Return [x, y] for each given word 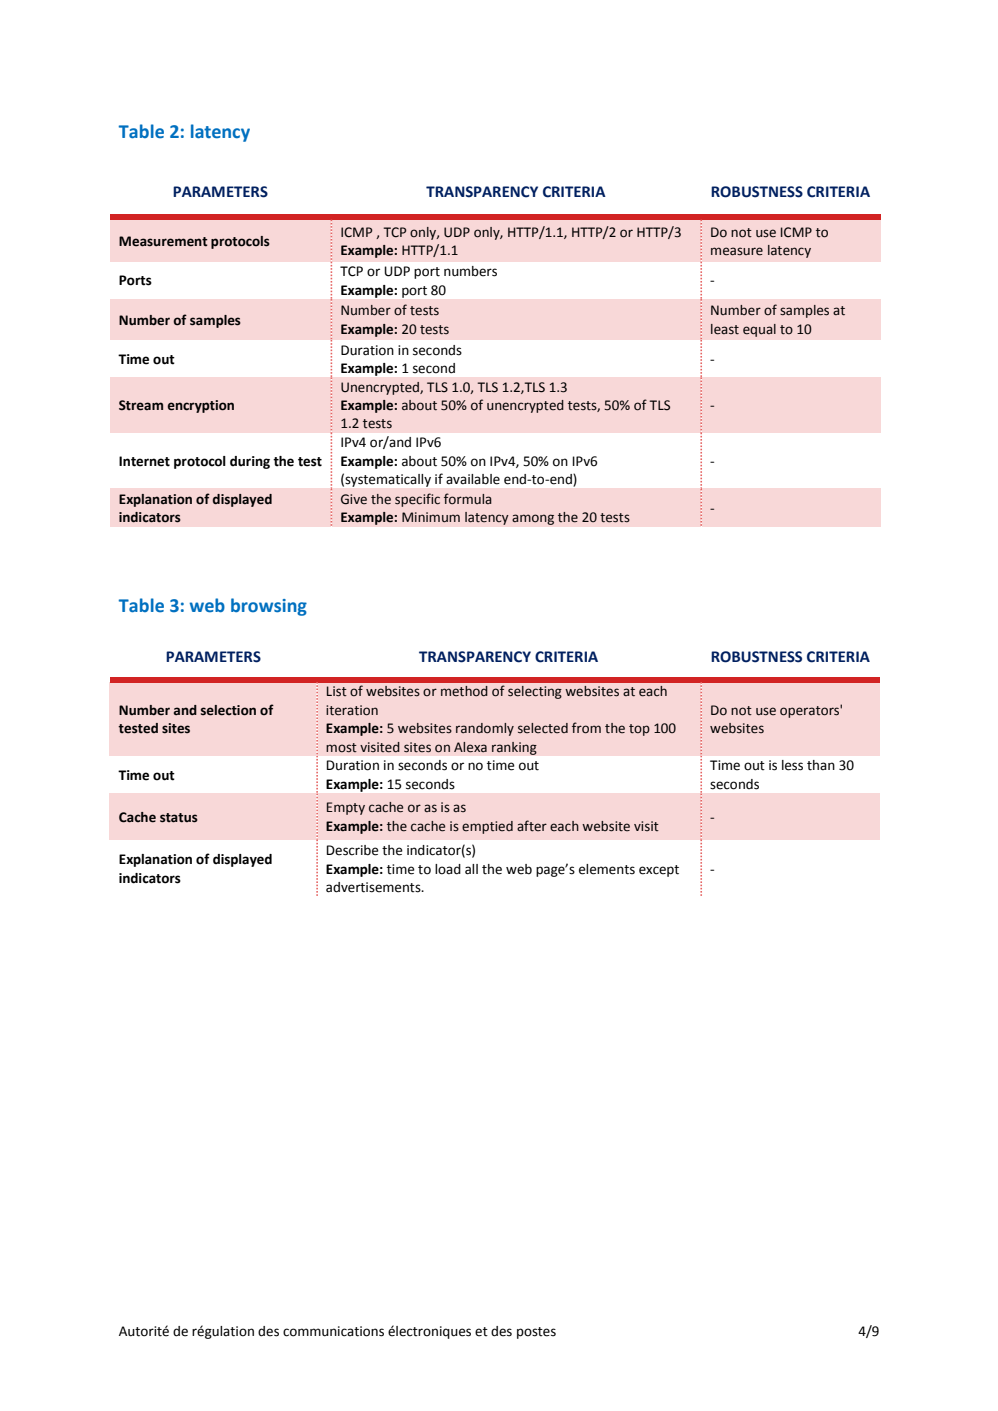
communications [333, 1331]
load [448, 869]
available [473, 479]
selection [228, 710]
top [639, 730]
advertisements [374, 887]
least [725, 329]
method [464, 691]
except [659, 871]
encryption [200, 406]
